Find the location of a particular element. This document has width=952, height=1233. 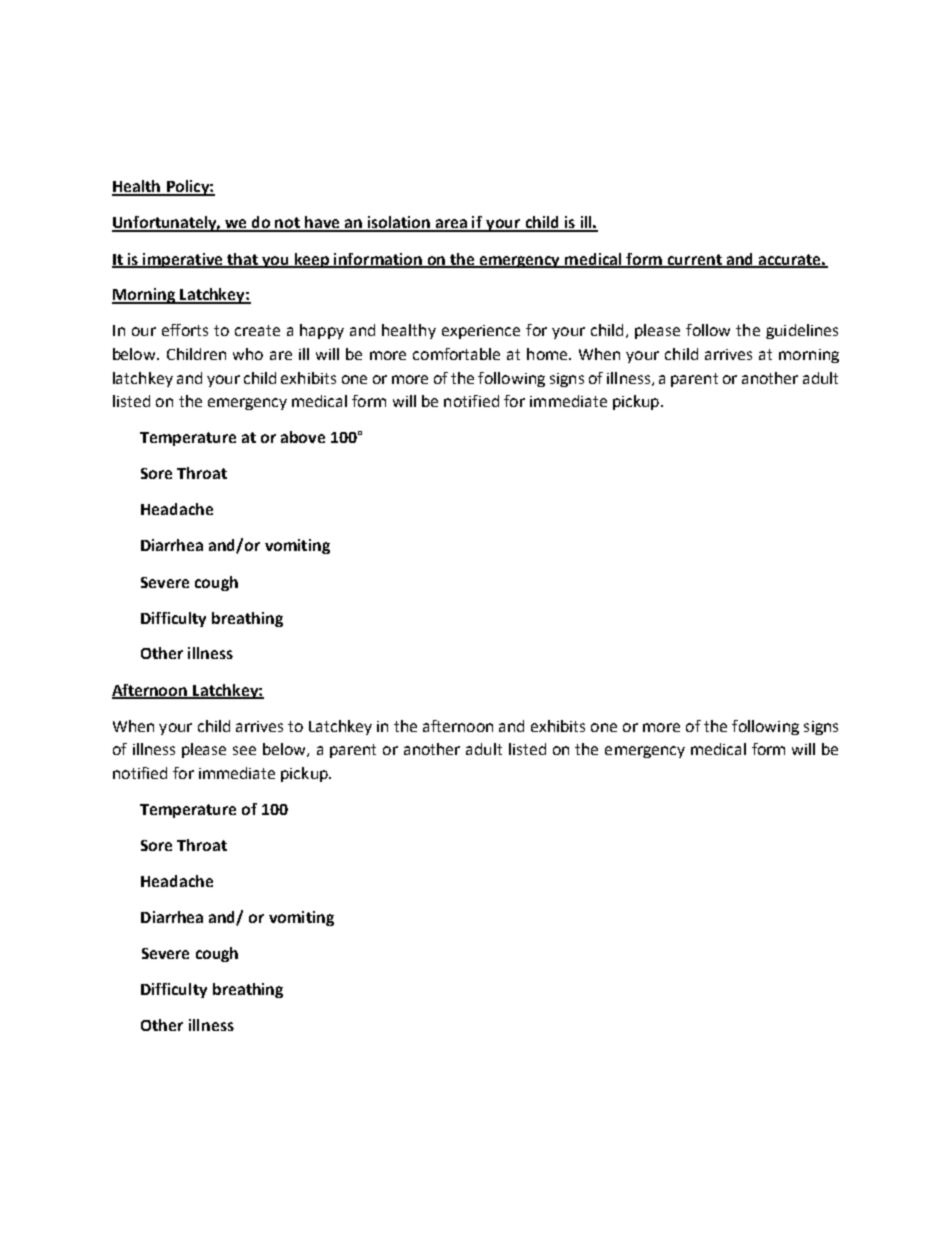

who is located at coordinates (248, 354).
